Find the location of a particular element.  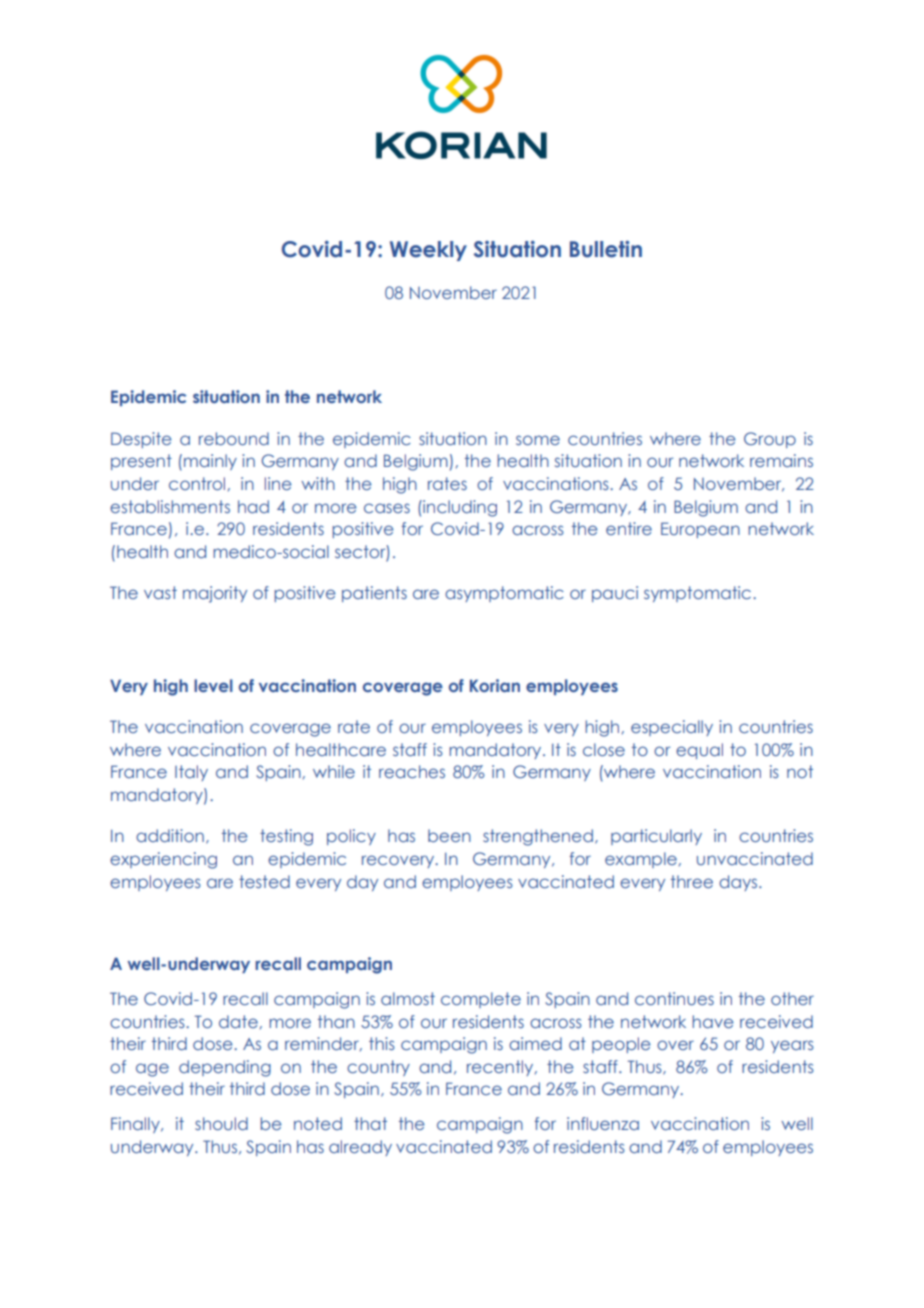

Weekly is located at coordinates (428, 251).
